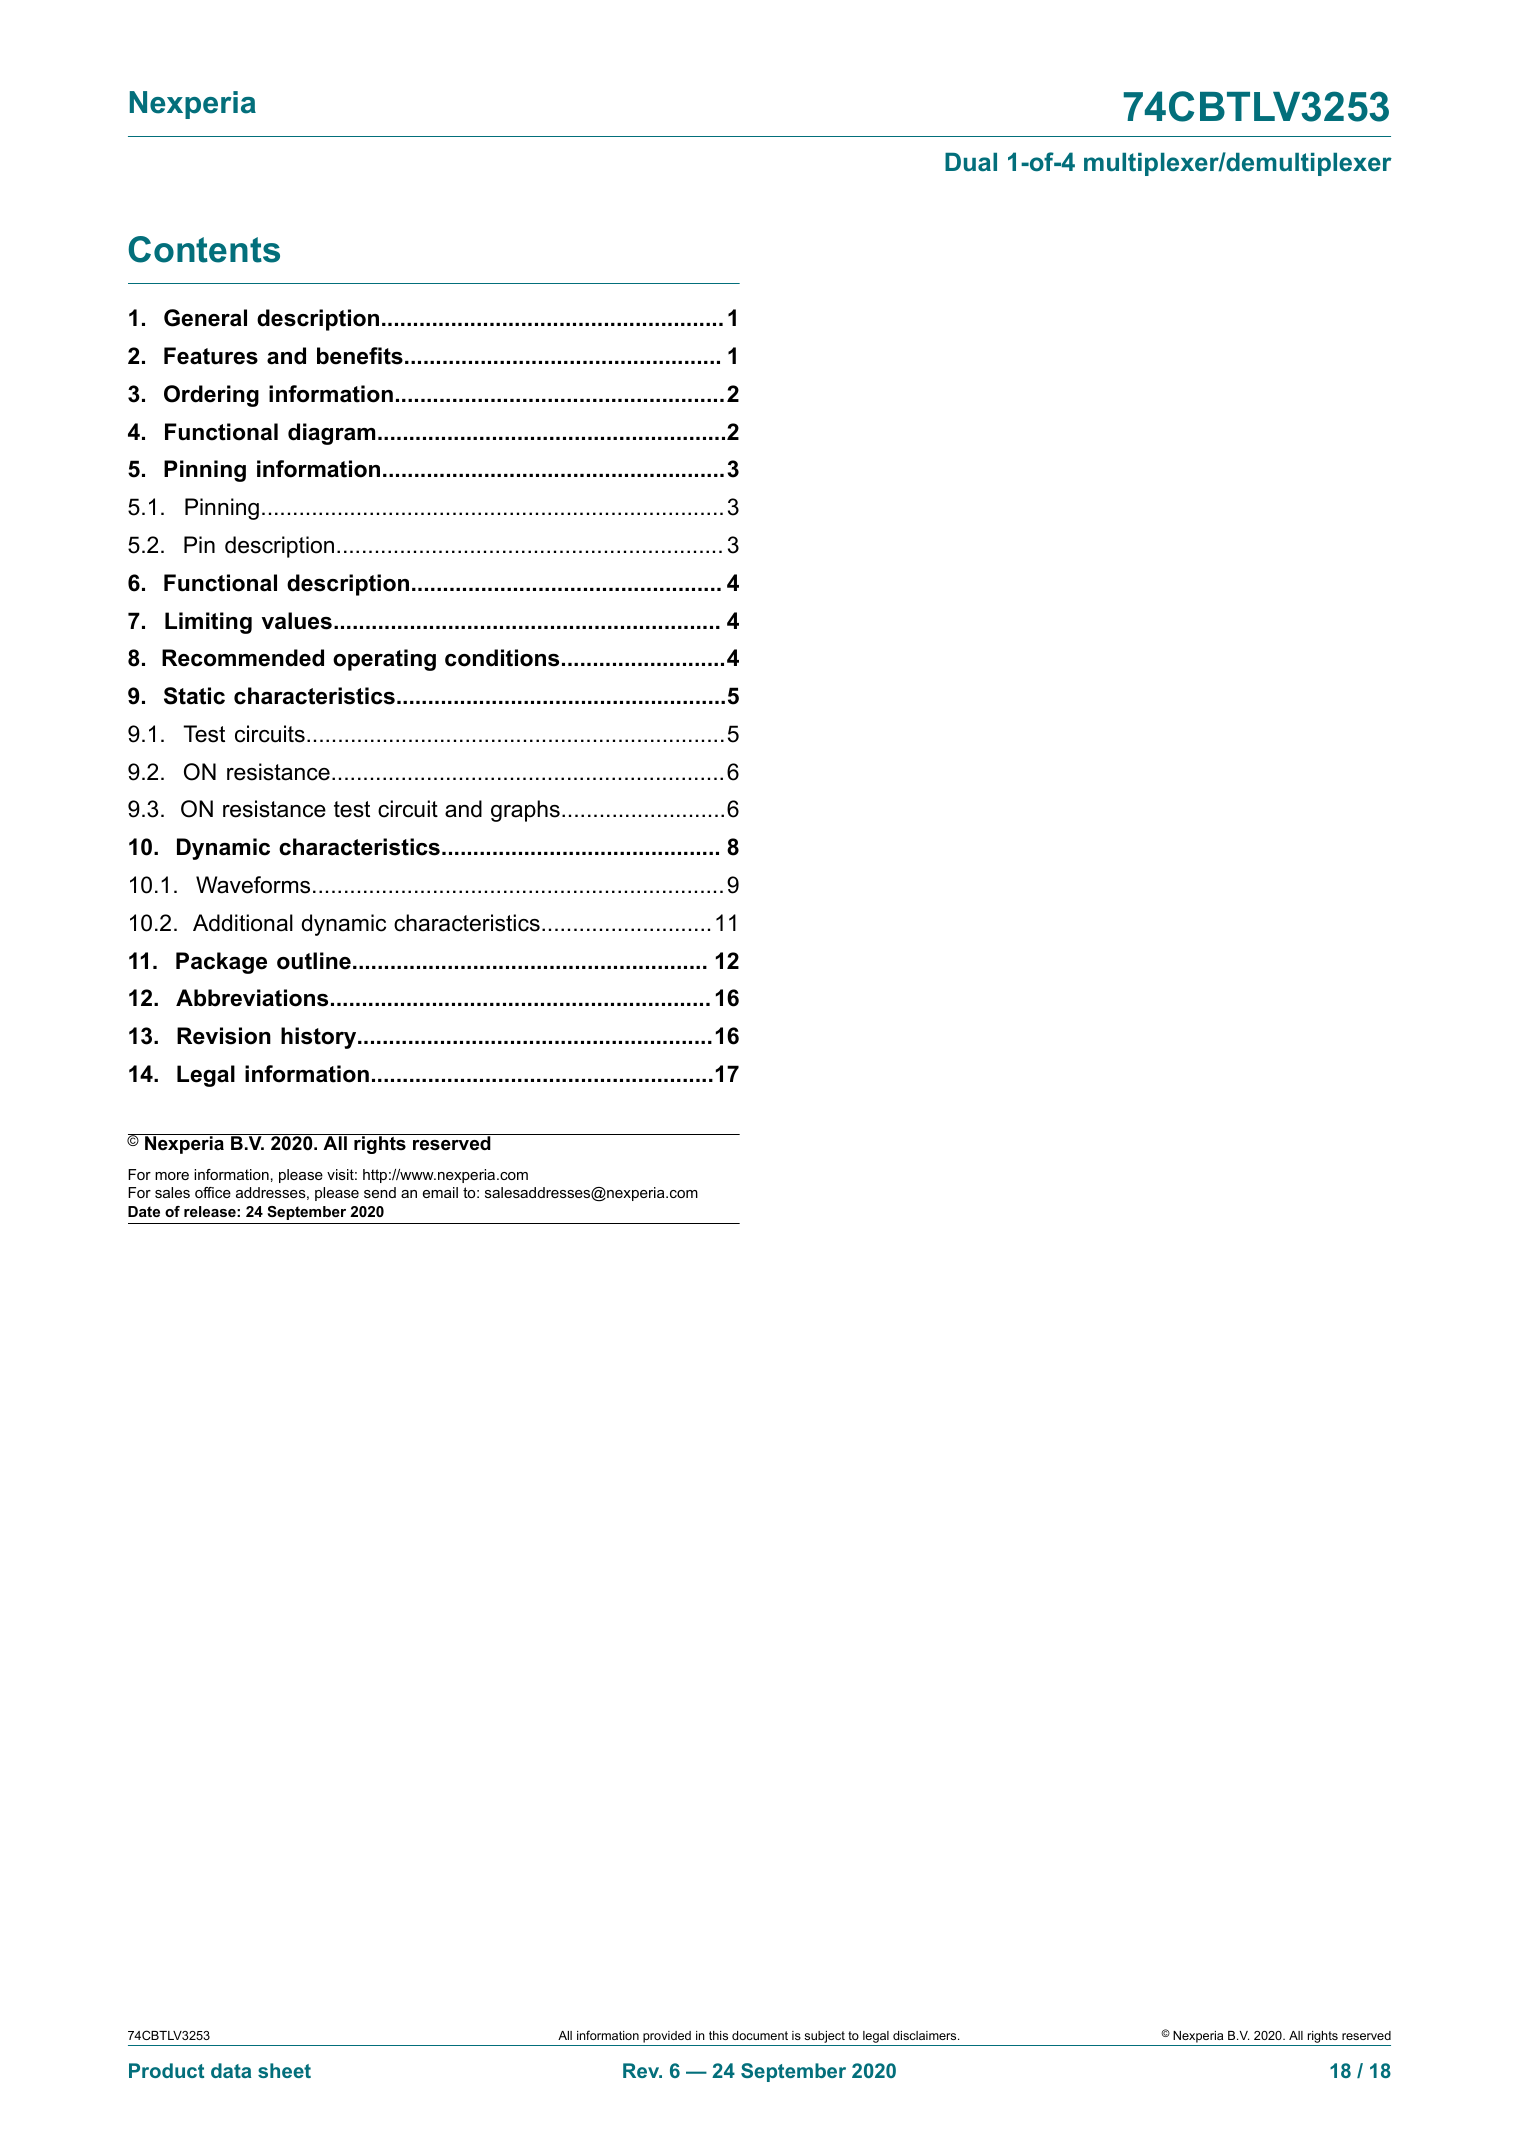 The image size is (1519, 2149). Describe the element at coordinates (360, 356) in the page. I see `benefits` at that location.
